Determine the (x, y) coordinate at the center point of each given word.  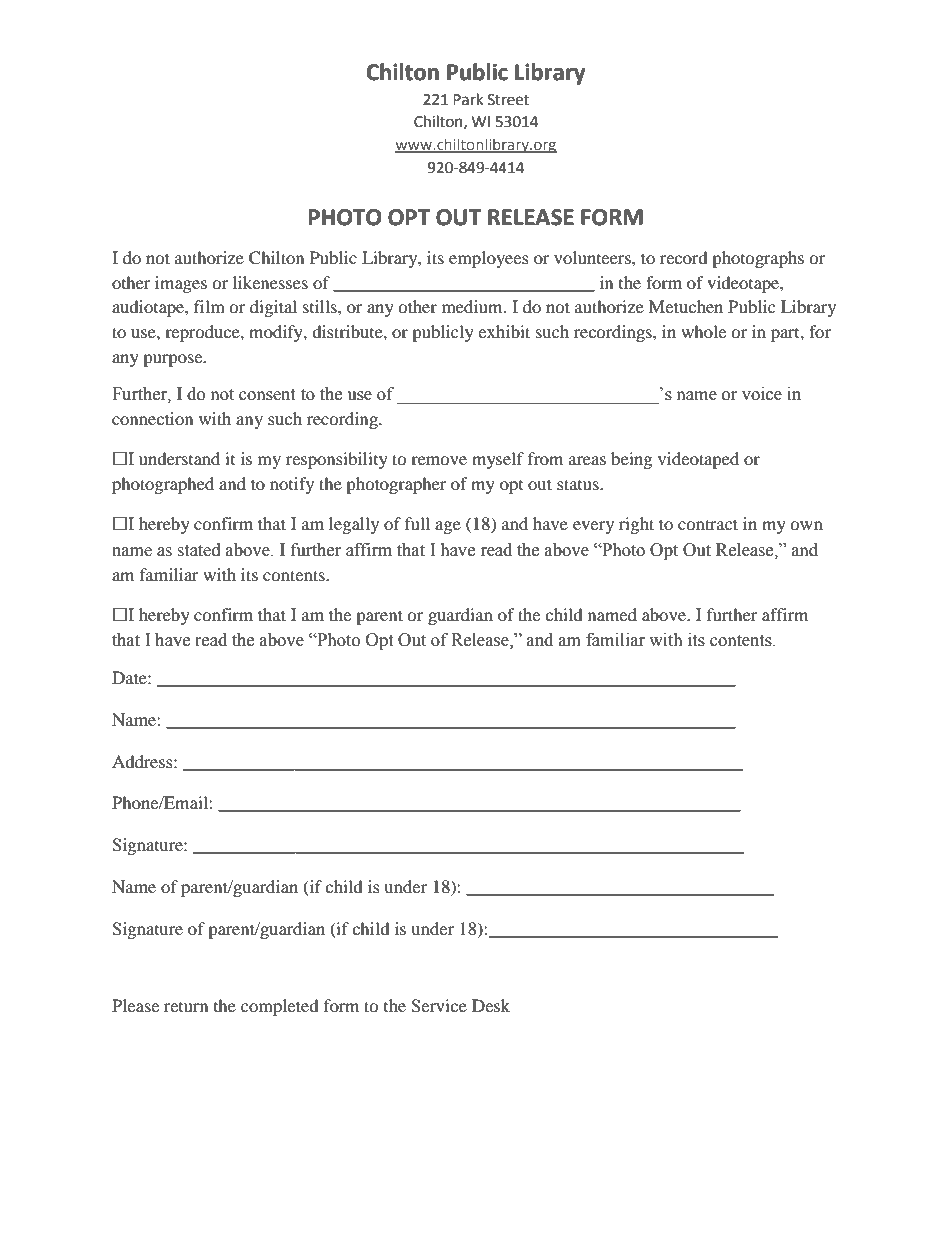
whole (703, 331)
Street (508, 100)
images (181, 284)
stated (199, 550)
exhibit (504, 331)
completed (280, 1007)
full (417, 523)
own (806, 525)
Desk (491, 1005)
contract (708, 524)
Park (468, 99)
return (186, 1007)
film (209, 306)
